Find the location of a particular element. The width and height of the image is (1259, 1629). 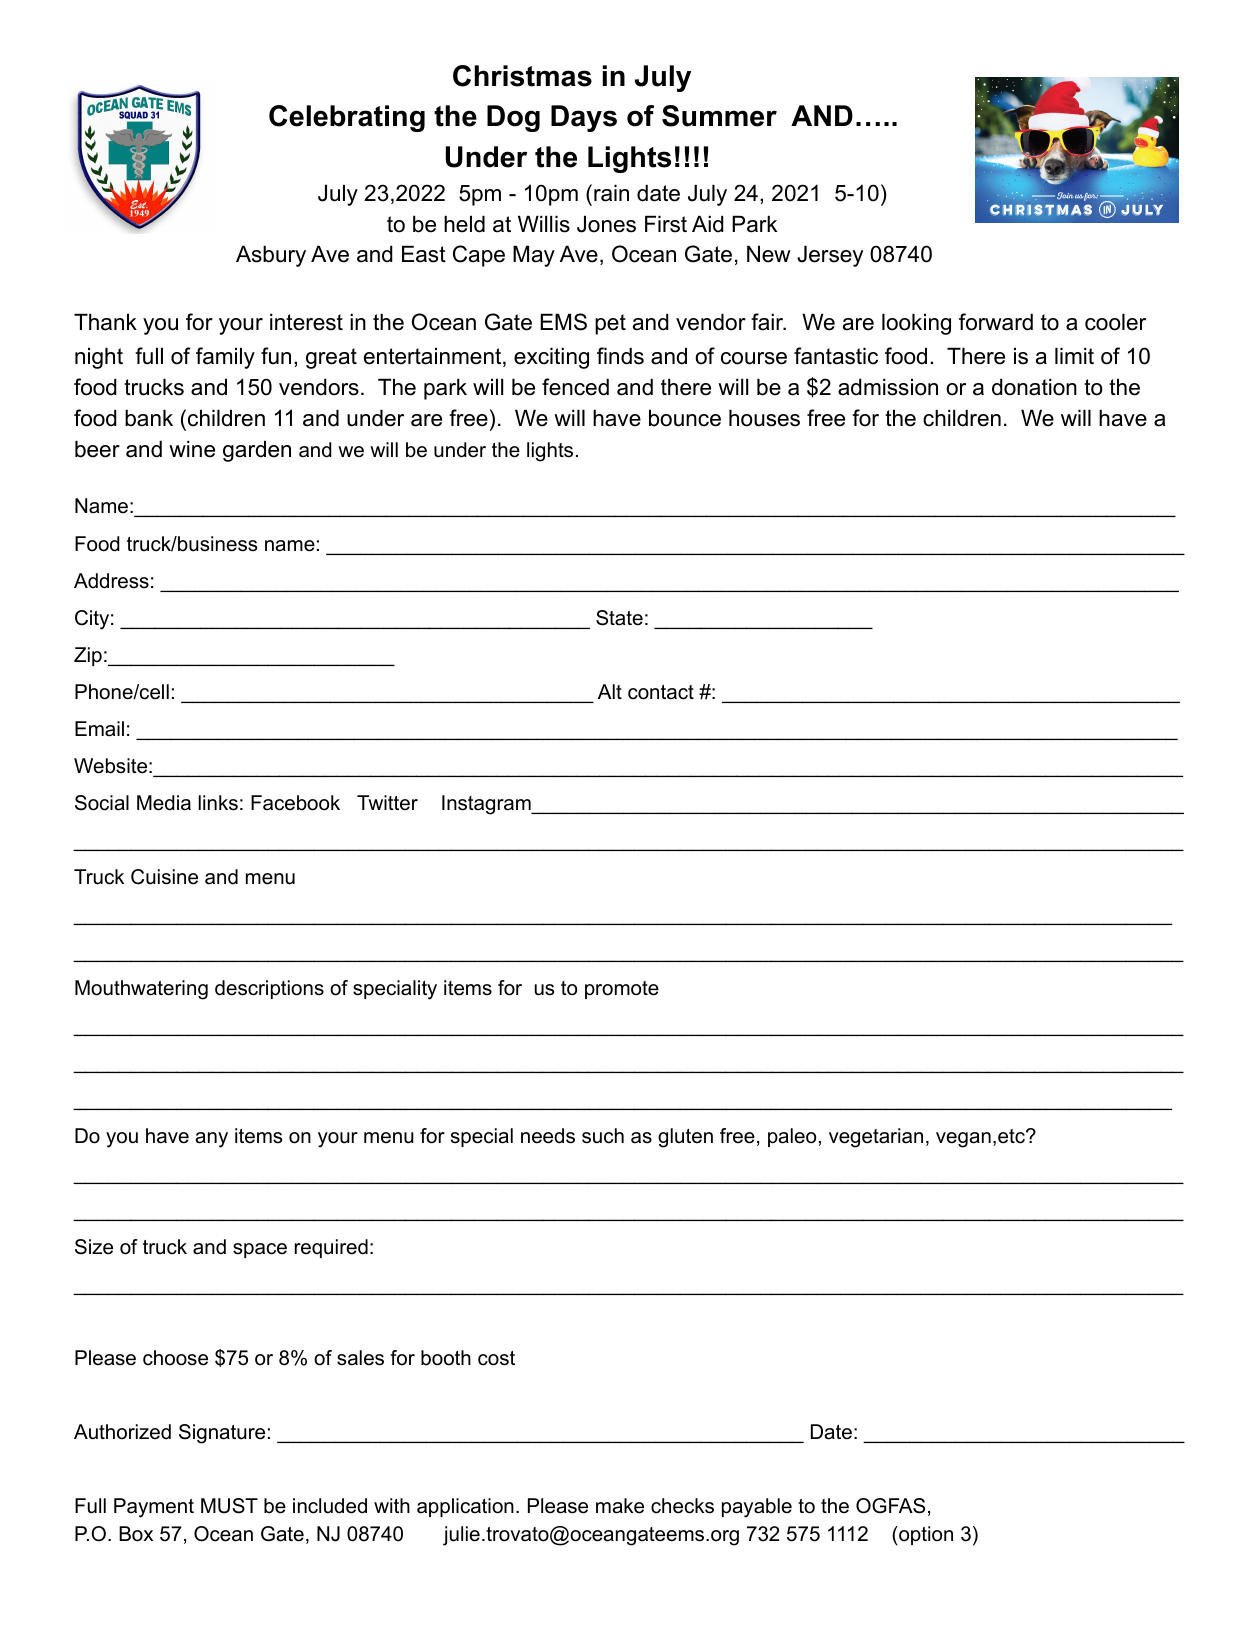

Jersey is located at coordinates (830, 256).
